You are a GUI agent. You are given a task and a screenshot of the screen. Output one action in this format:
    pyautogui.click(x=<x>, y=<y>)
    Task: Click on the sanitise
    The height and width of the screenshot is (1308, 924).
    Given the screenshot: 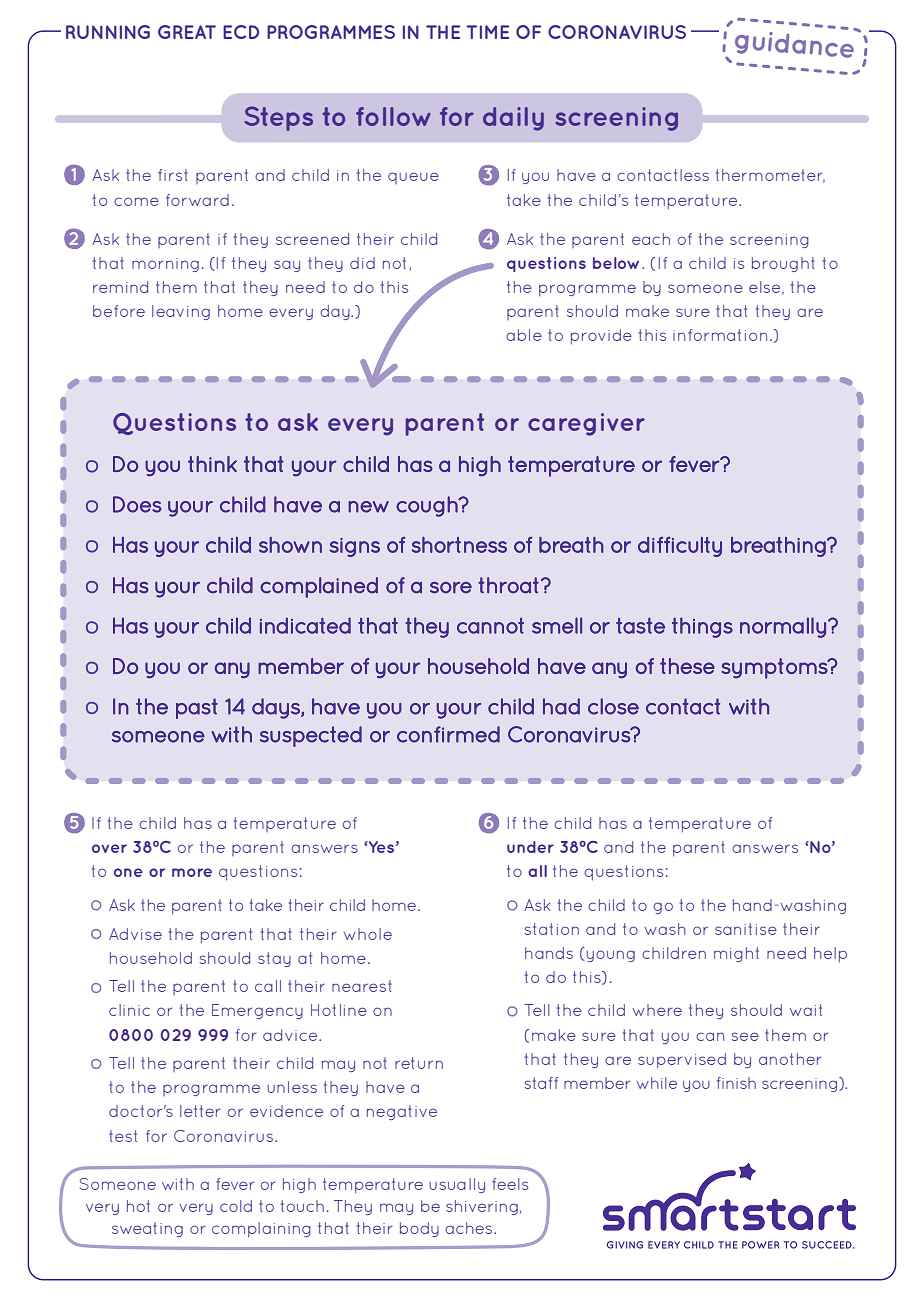 What is the action you would take?
    pyautogui.click(x=746, y=929)
